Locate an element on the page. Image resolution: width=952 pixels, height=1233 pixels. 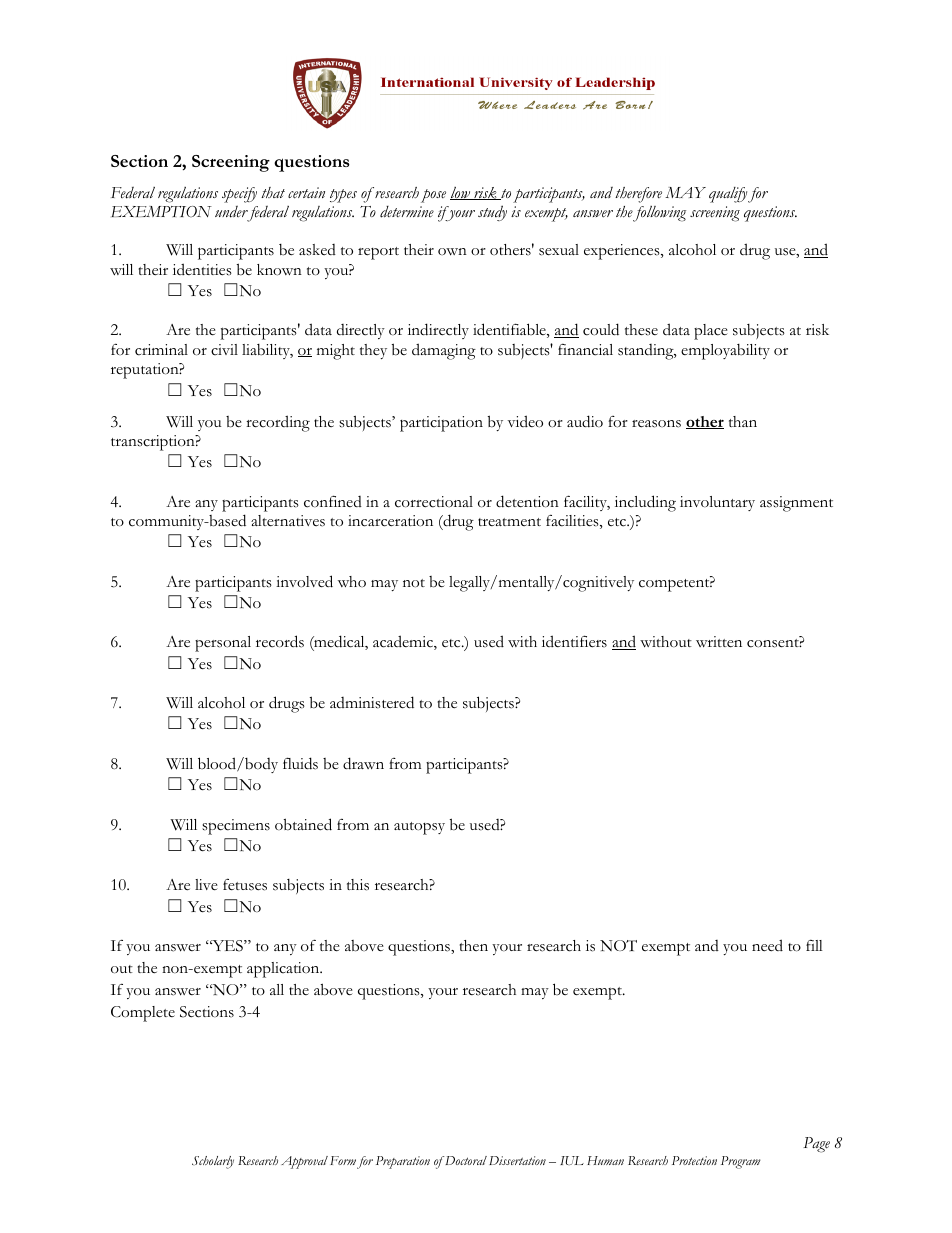
qualify is located at coordinates (728, 195).
